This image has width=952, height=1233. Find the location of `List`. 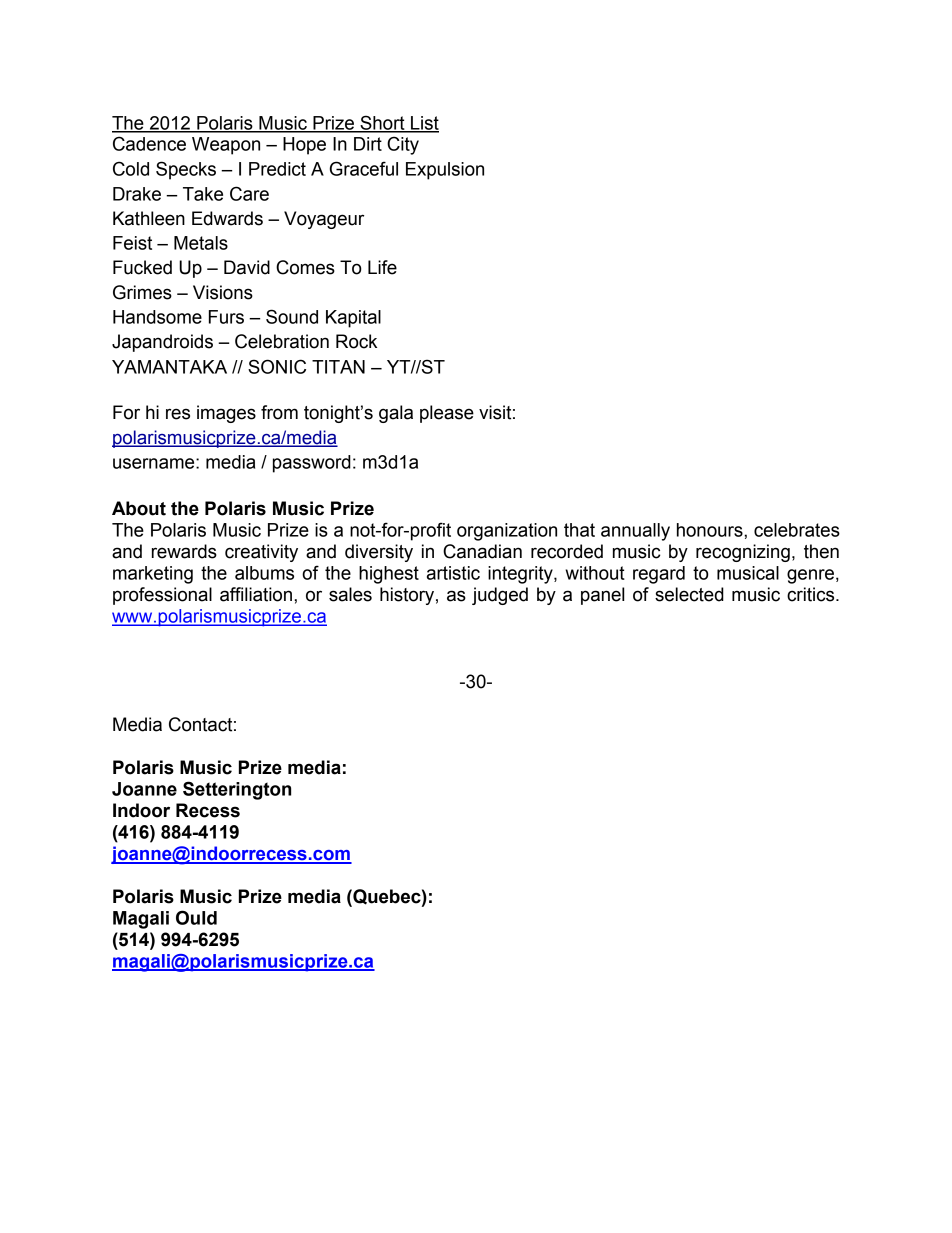

List is located at coordinates (424, 124).
